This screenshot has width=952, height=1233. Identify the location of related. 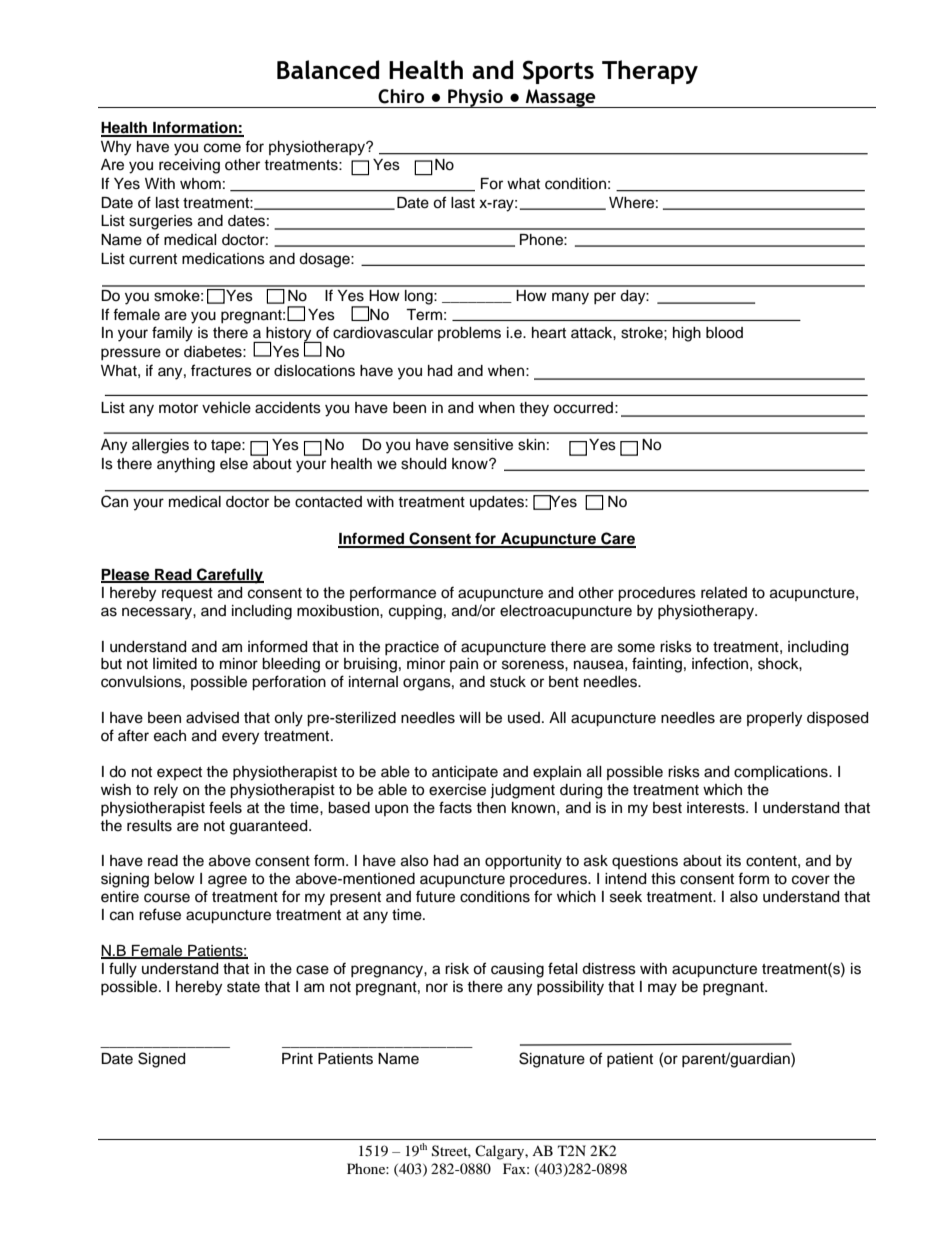
(724, 593).
